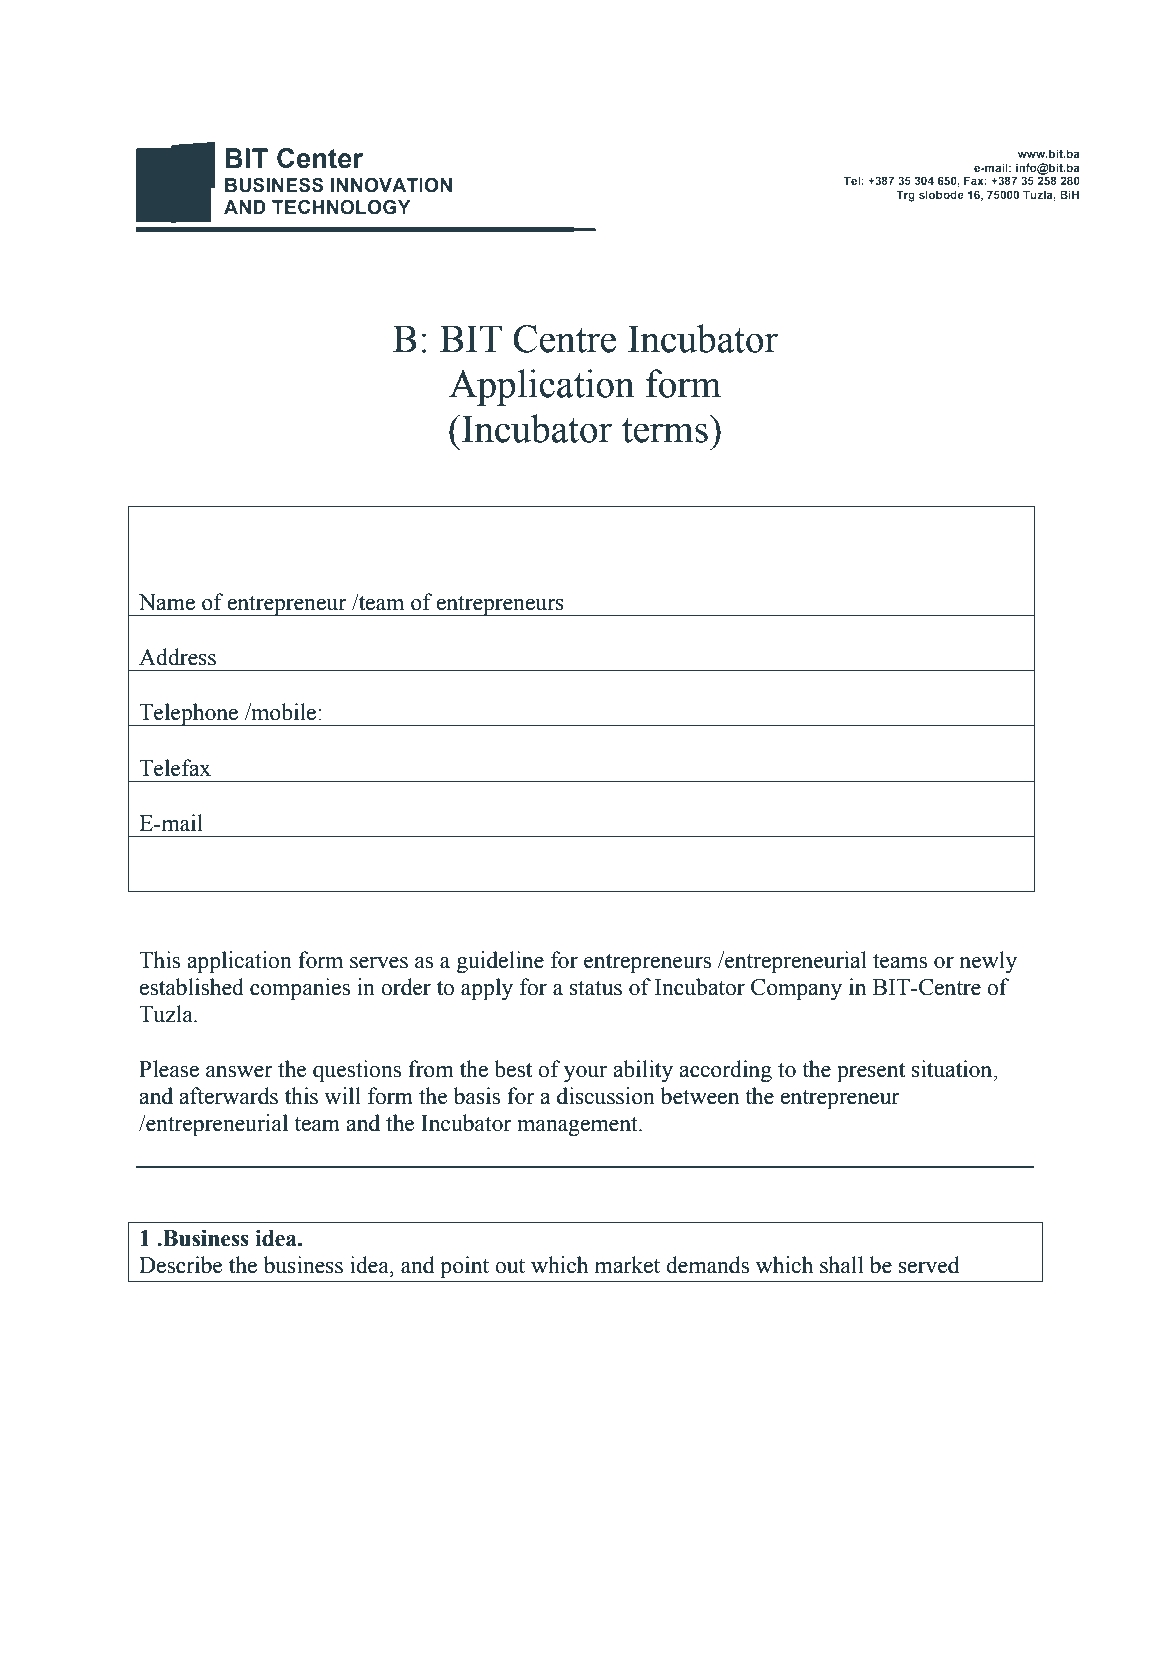  Describe the element at coordinates (500, 962) in the screenshot. I see `guideline` at that location.
